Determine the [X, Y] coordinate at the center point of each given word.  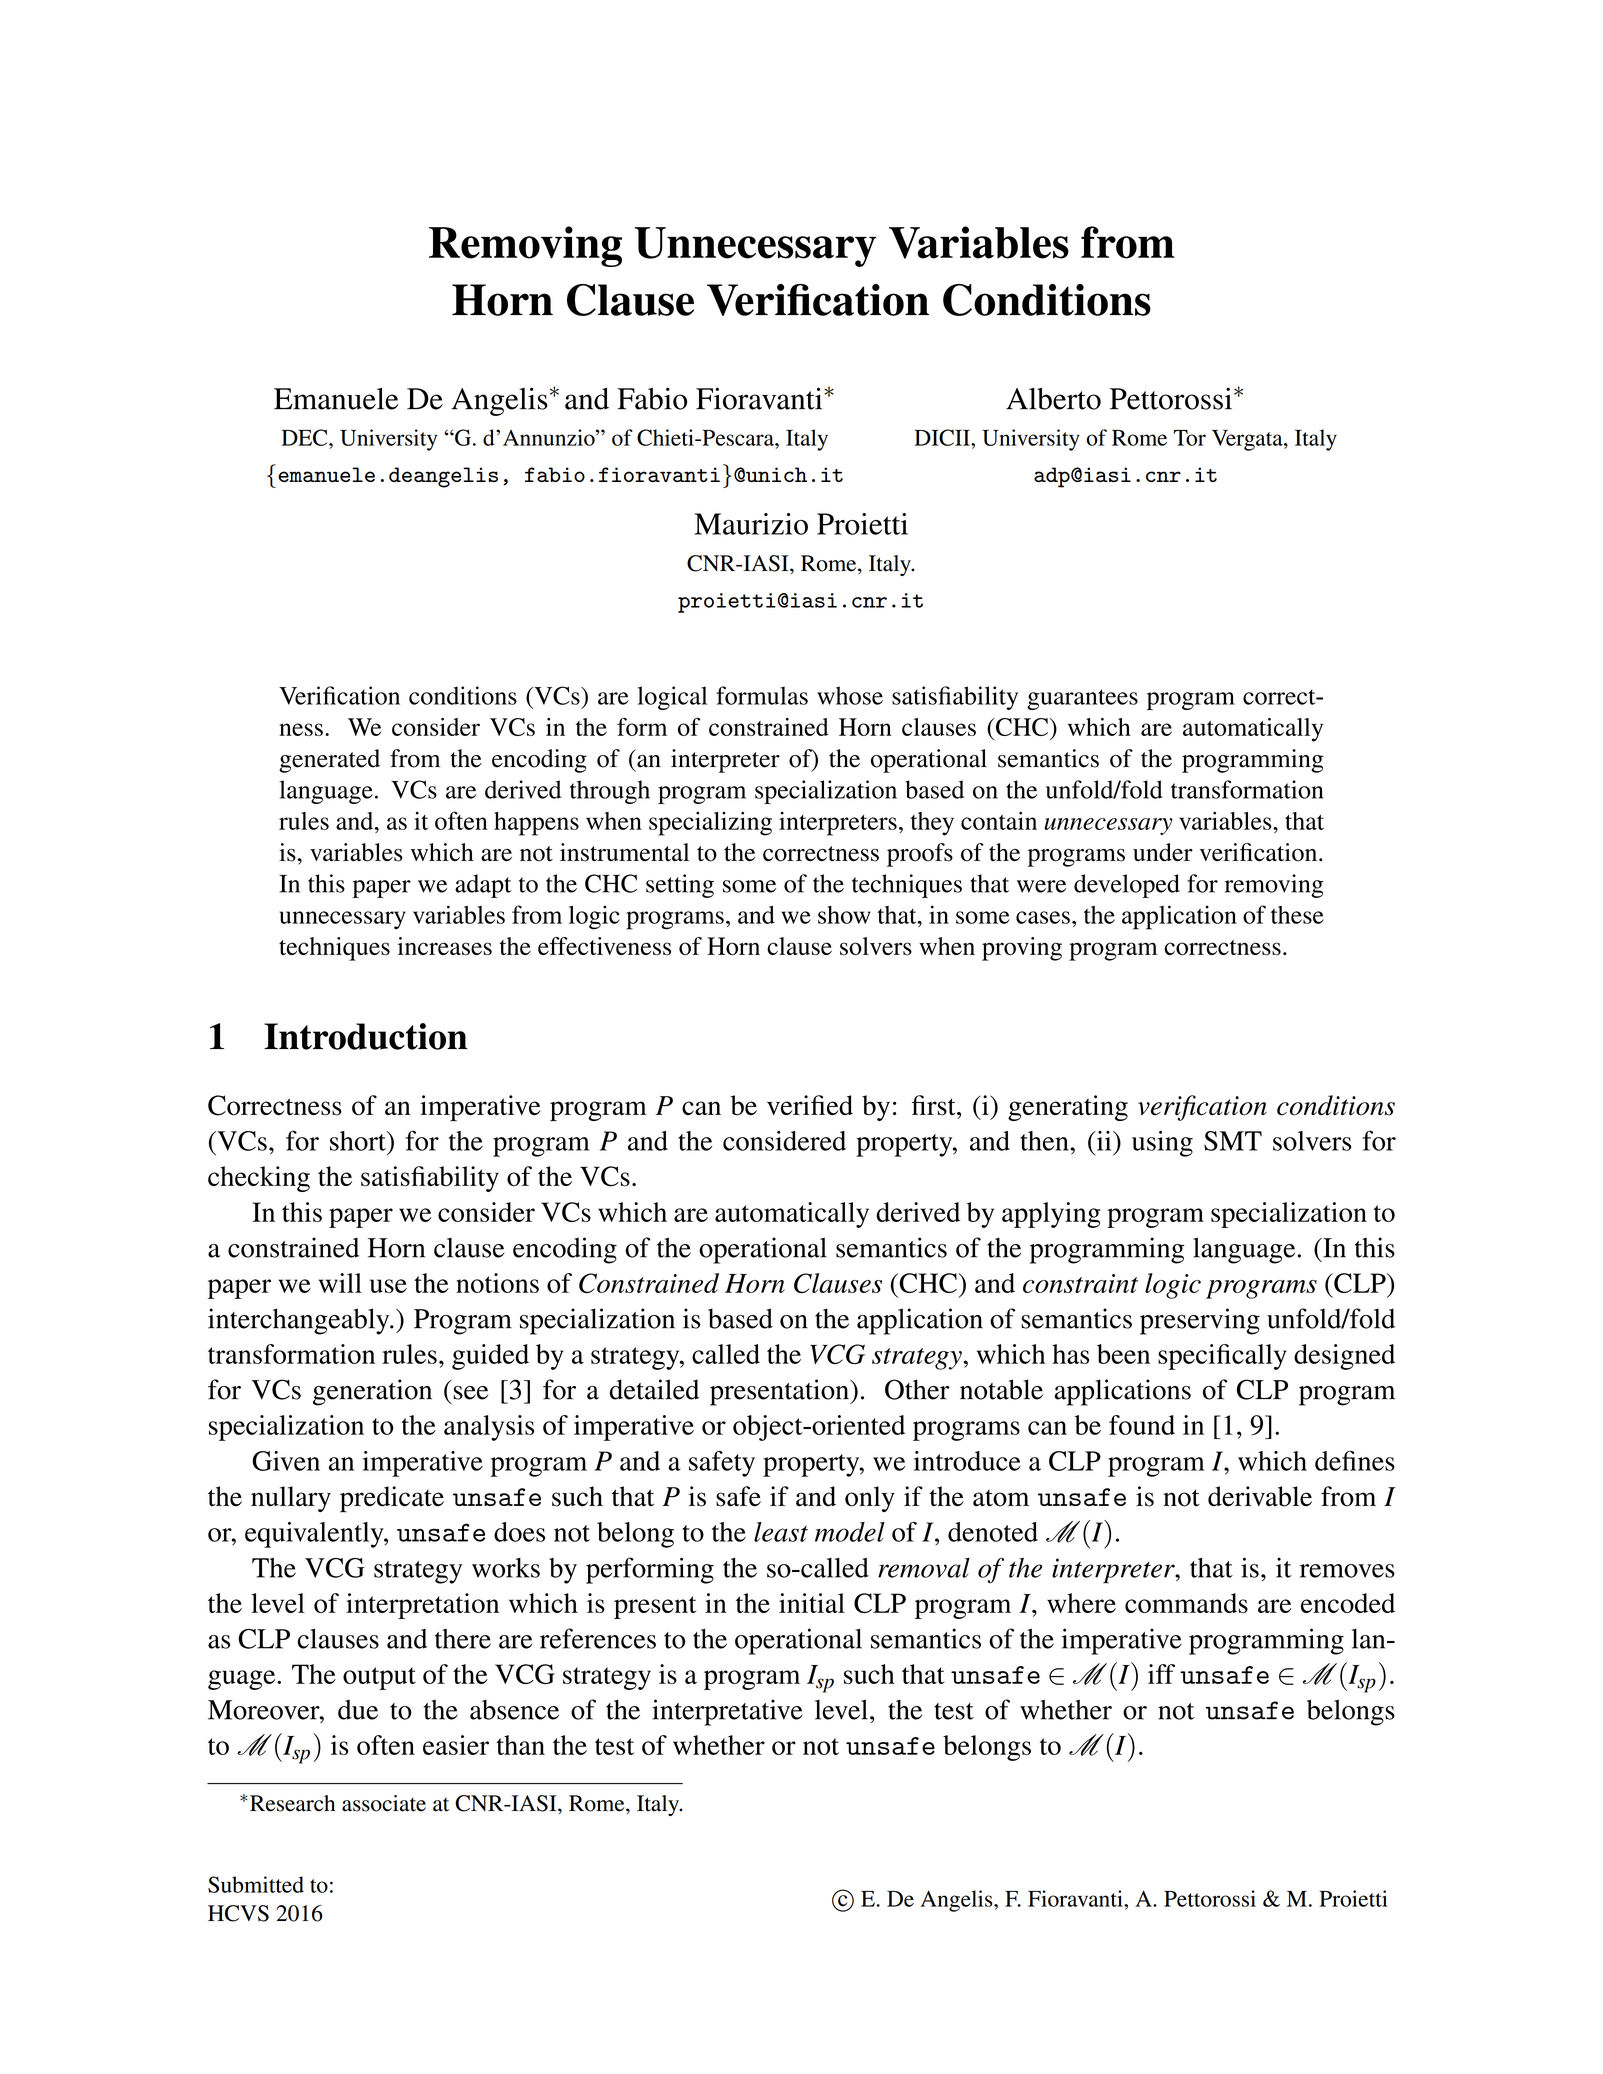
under [1163, 852]
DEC [305, 437]
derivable [1260, 1496]
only [870, 1499]
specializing [710, 824]
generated [329, 761]
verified [810, 1105]
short [359, 1141]
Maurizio [751, 524]
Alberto [1053, 399]
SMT [1233, 1141]
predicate [392, 1499]
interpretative [727, 1712]
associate [384, 1803]
